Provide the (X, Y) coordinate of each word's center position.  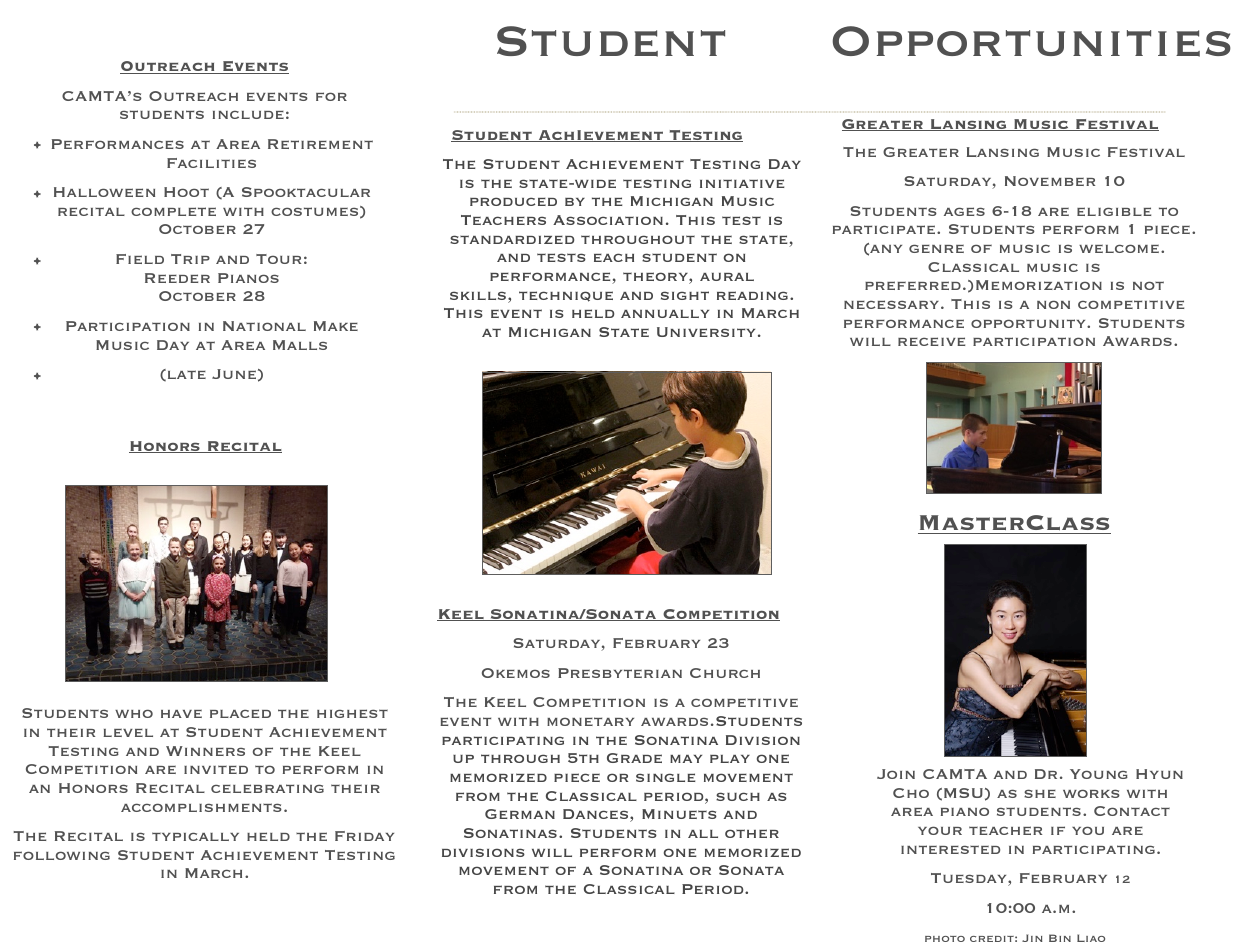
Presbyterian (620, 673)
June (234, 374)
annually (665, 314)
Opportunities (1031, 41)
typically (195, 836)
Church (725, 673)
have (181, 714)
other (752, 833)
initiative (742, 183)
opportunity (1029, 323)
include (248, 114)
